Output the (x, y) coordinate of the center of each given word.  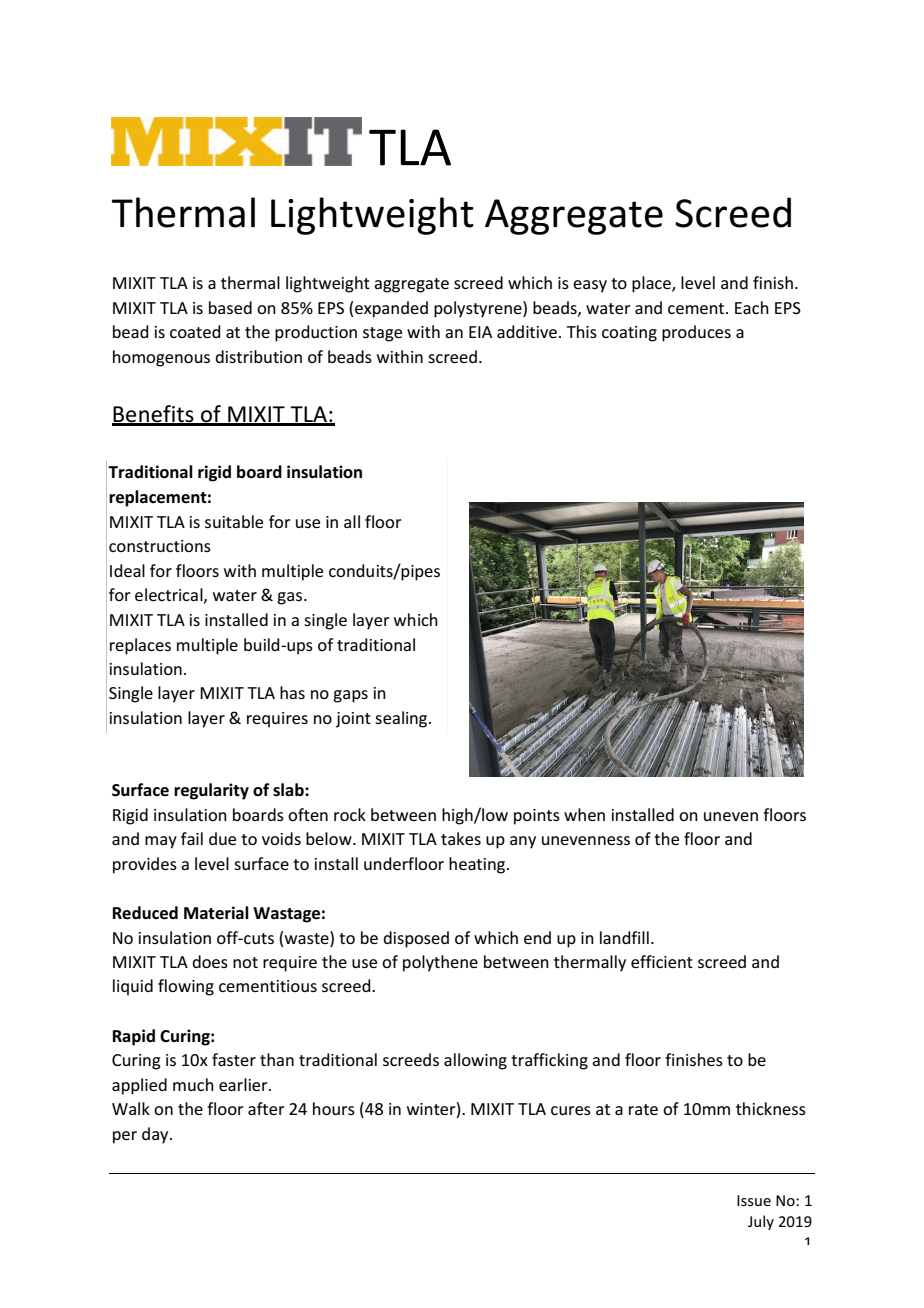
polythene (440, 963)
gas (291, 598)
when (584, 814)
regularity (211, 791)
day (156, 1135)
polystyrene (479, 309)
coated (195, 331)
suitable (234, 521)
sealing (402, 719)
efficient (662, 961)
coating (629, 334)
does (210, 961)
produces (696, 333)
